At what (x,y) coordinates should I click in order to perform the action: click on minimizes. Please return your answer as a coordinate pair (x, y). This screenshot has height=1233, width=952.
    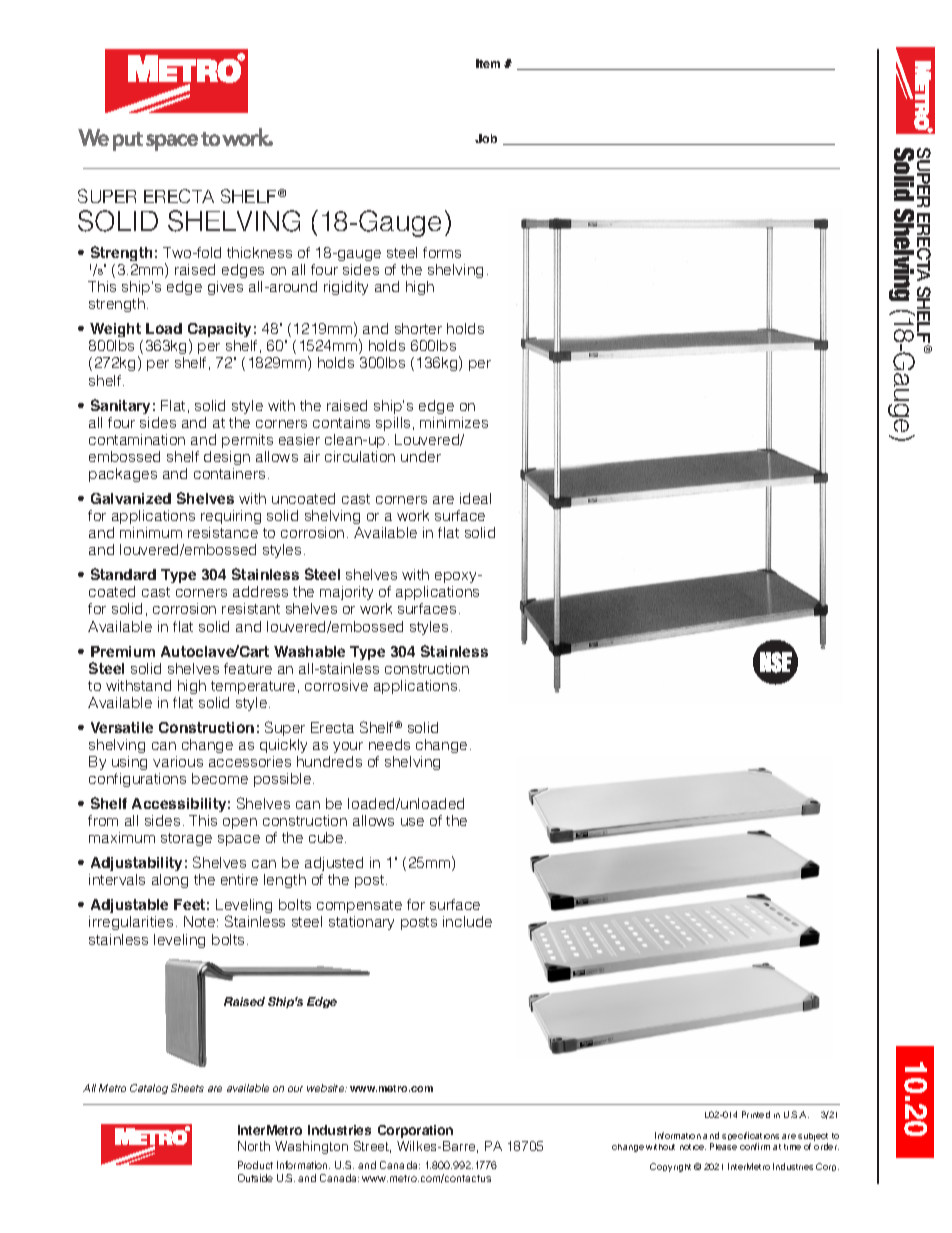
    Looking at the image, I should click on (454, 422).
